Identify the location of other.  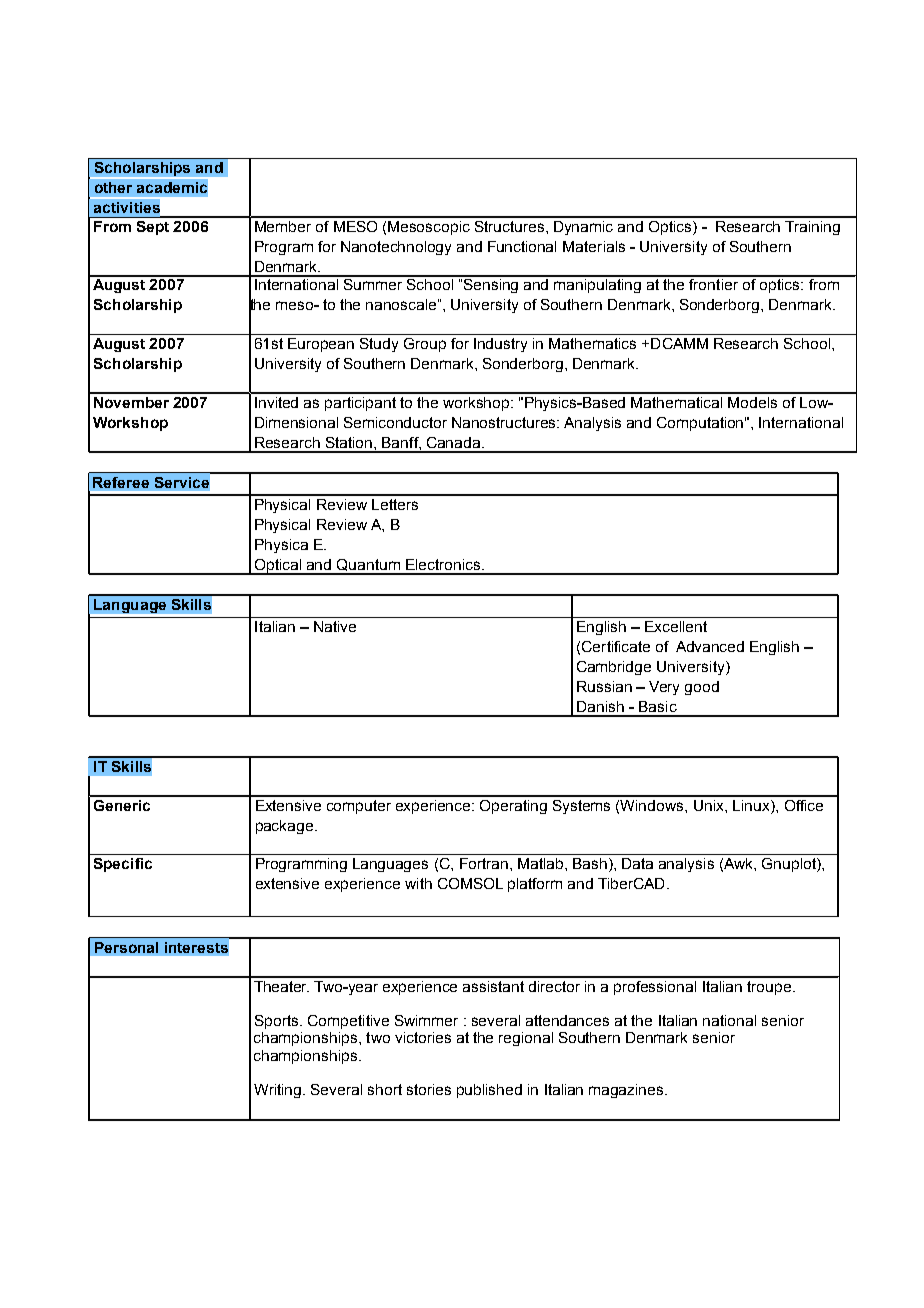
(113, 187).
